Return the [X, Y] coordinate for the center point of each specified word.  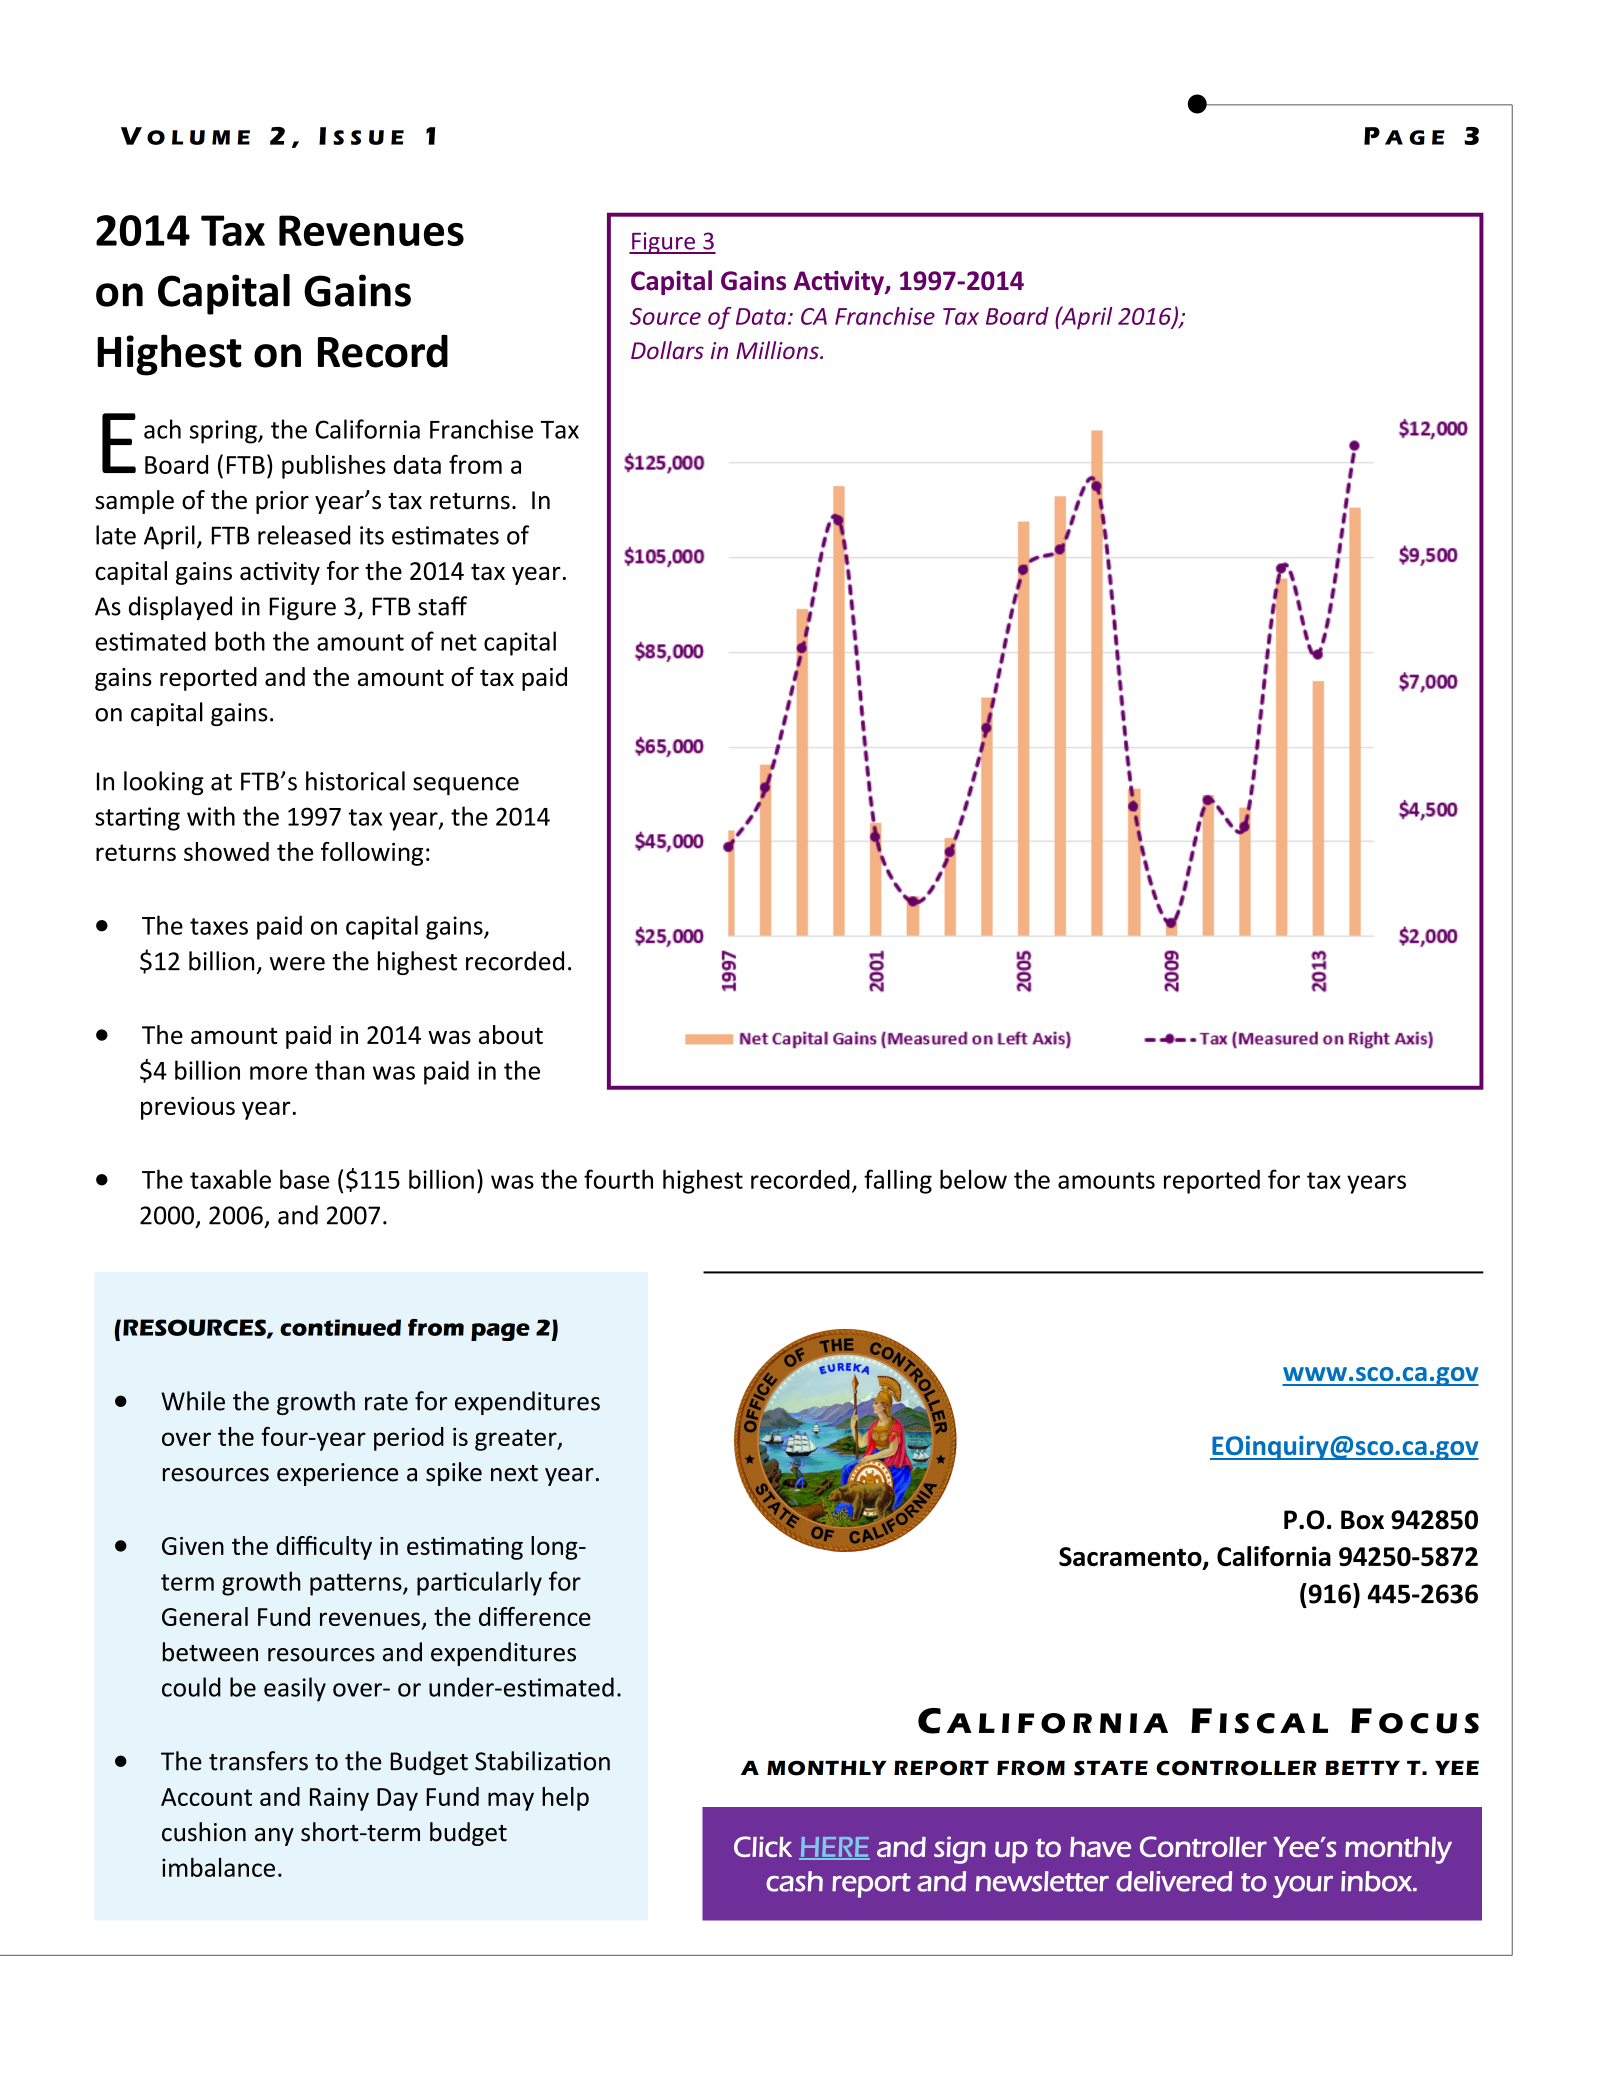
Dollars [667, 350]
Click [763, 1846]
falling [898, 1181]
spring [224, 432]
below [973, 1179]
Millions [778, 350]
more [278, 1073]
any [274, 1837]
